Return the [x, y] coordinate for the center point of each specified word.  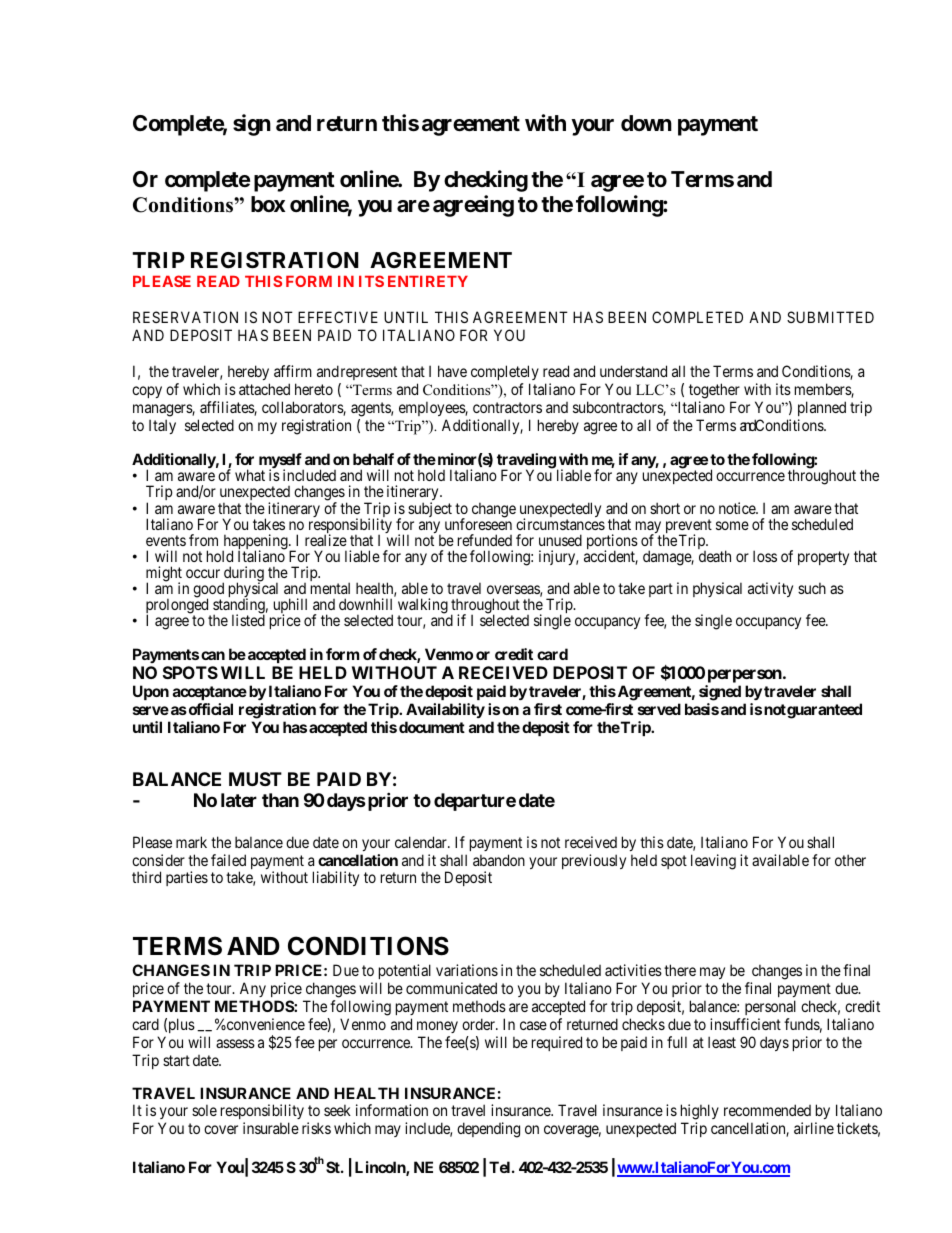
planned [822, 408]
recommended [767, 1110]
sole [204, 1110]
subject [430, 509]
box [268, 204]
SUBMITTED [830, 317]
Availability [445, 710]
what [250, 475]
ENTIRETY [428, 281]
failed [228, 860]
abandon [499, 860]
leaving [713, 862]
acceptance [210, 693]
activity [770, 589]
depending [488, 1130]
